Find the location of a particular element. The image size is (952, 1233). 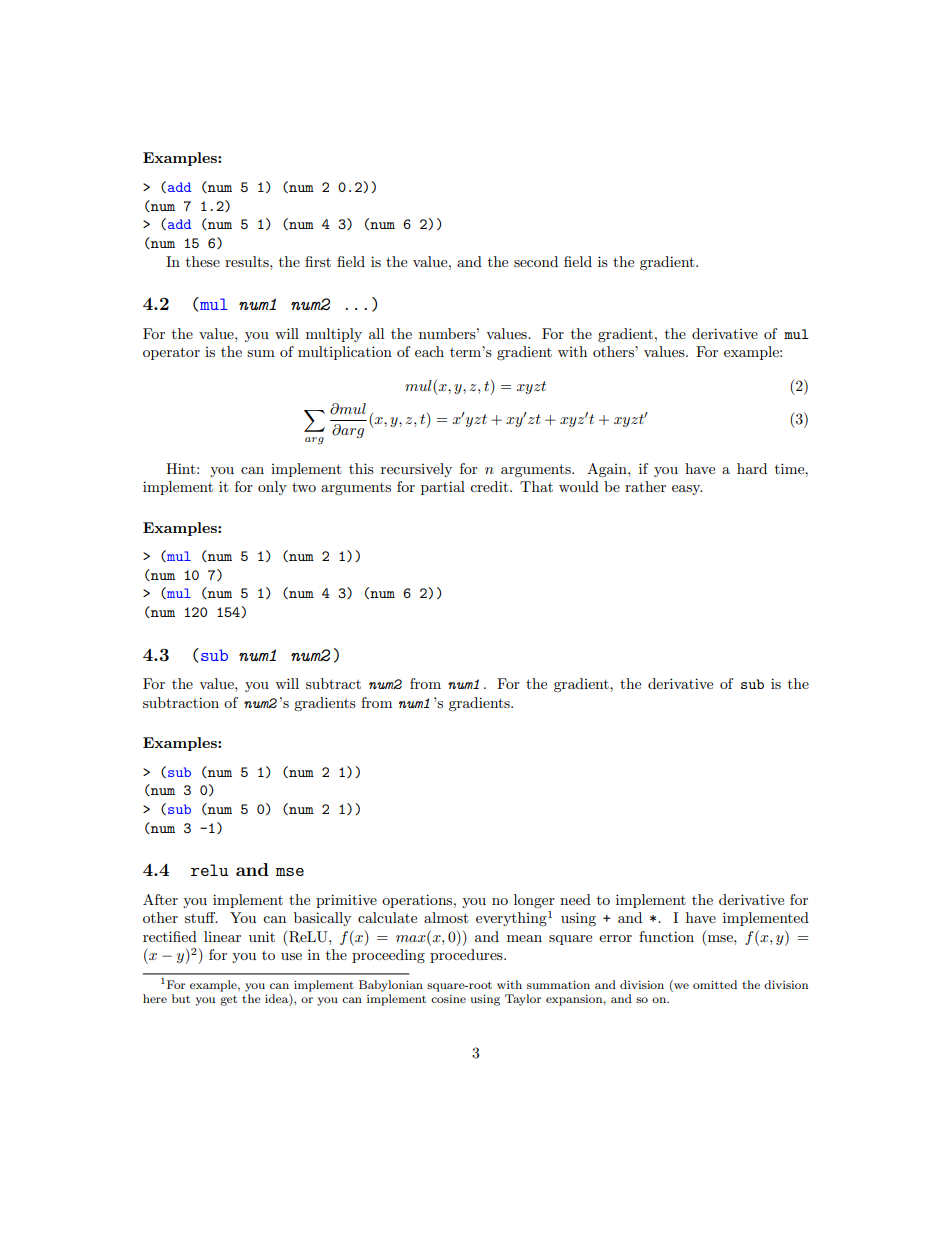

partial is located at coordinates (443, 488).
